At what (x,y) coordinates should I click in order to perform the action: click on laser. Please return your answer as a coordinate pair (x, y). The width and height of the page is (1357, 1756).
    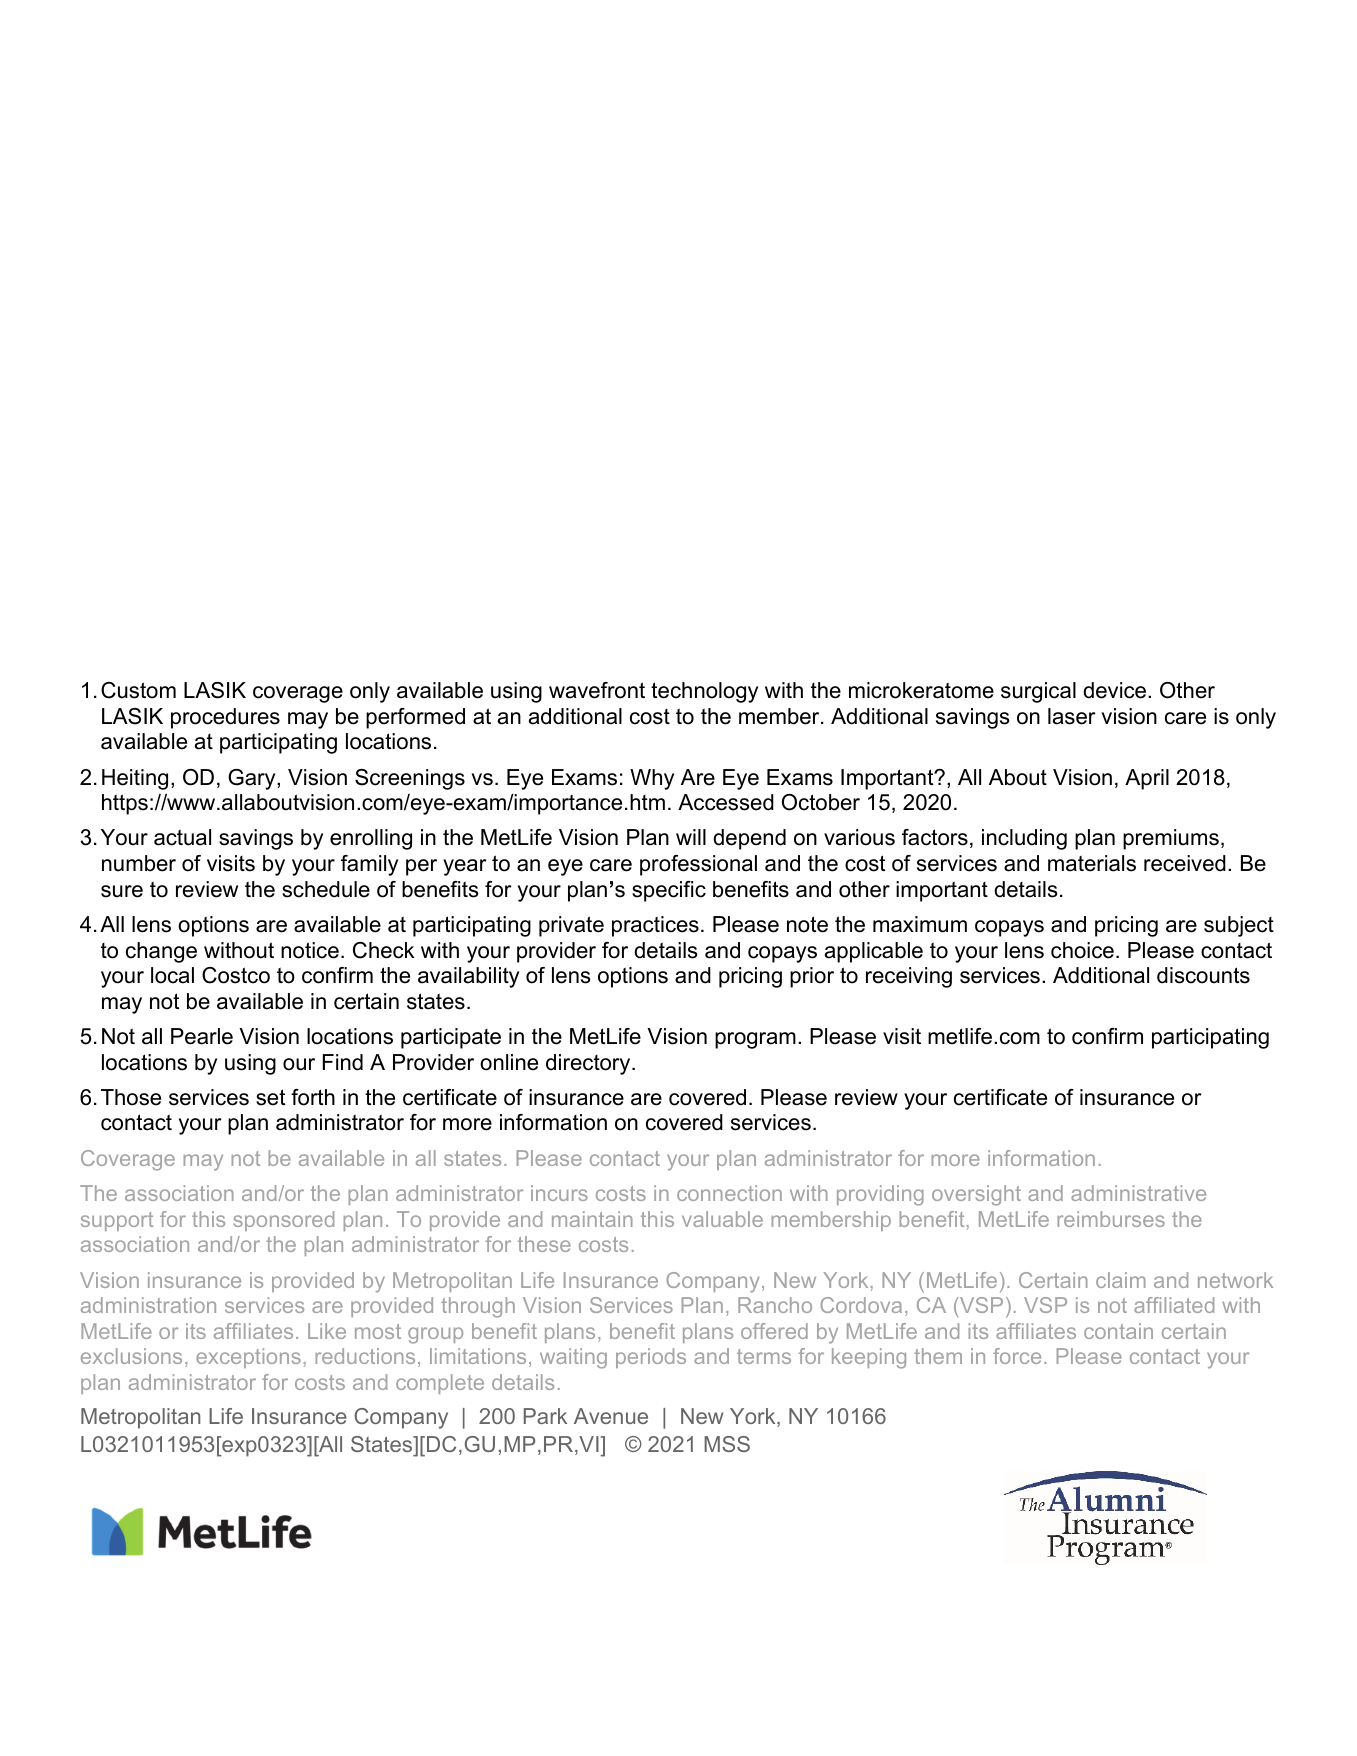
    Looking at the image, I should click on (1072, 716).
